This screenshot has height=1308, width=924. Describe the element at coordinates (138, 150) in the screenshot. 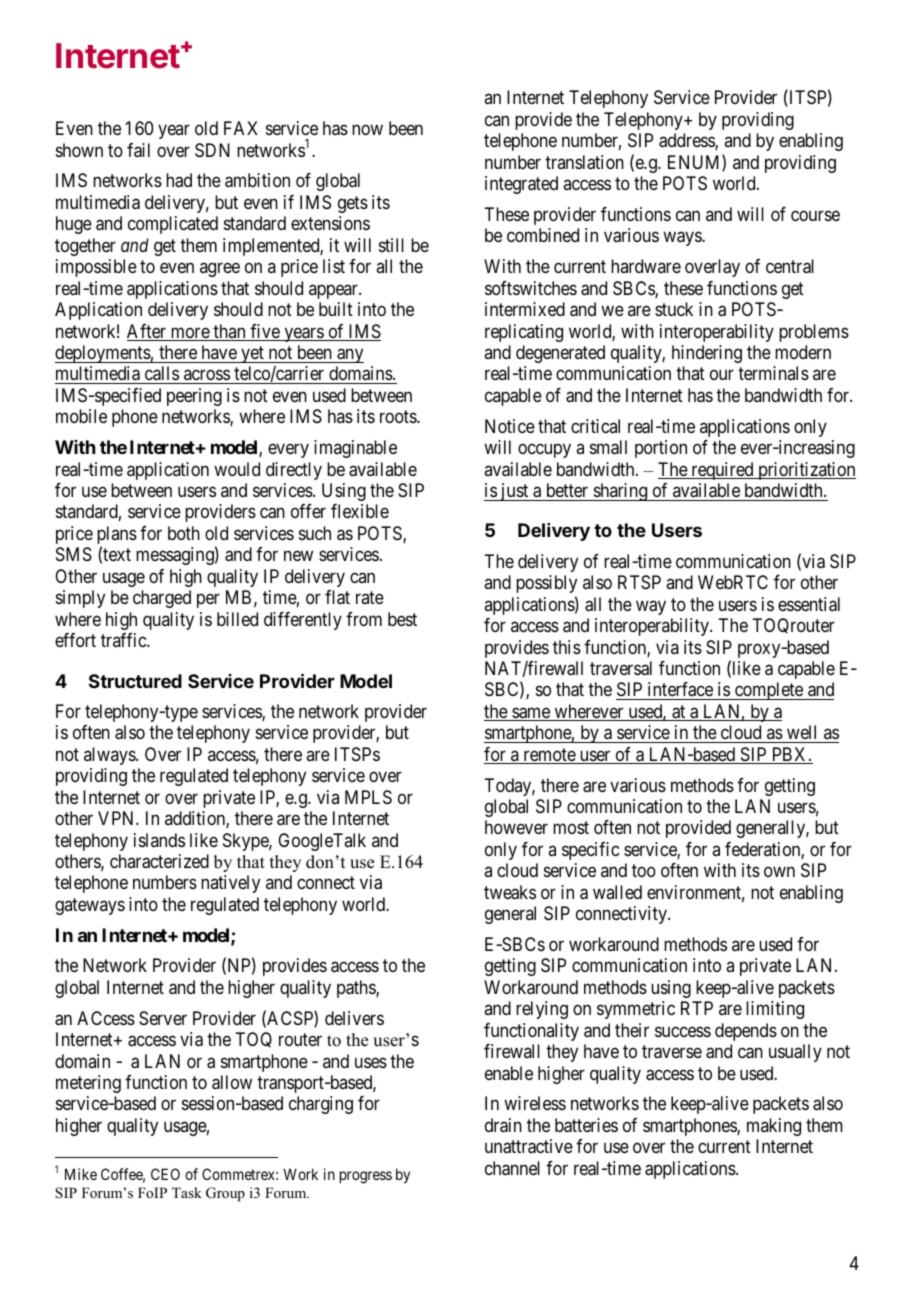

I see `fail` at that location.
